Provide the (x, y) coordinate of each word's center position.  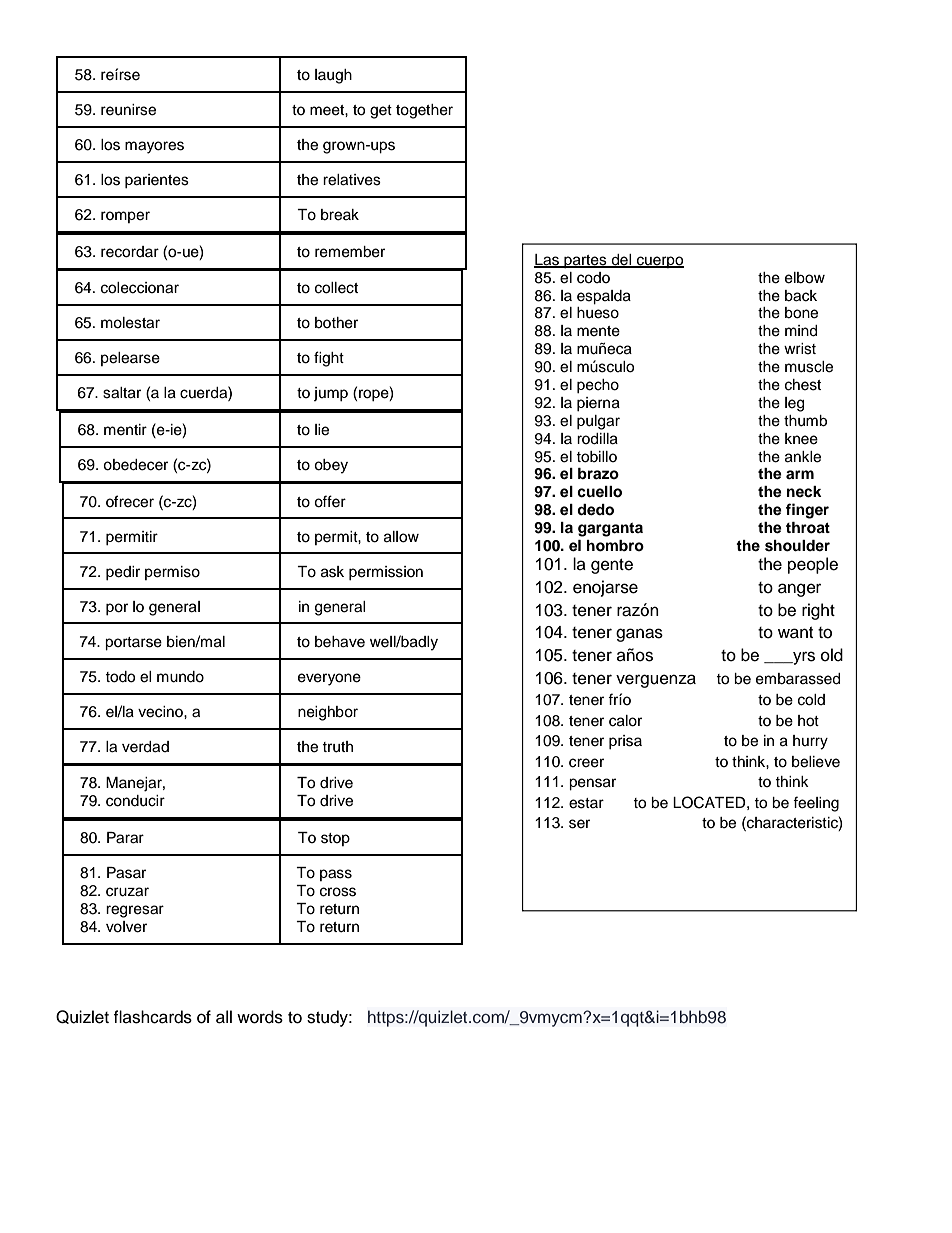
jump (331, 394)
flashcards (152, 1017)
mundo (180, 677)
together (424, 111)
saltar (122, 393)
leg (794, 404)
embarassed (798, 679)
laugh (333, 76)
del (621, 260)
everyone (329, 679)
